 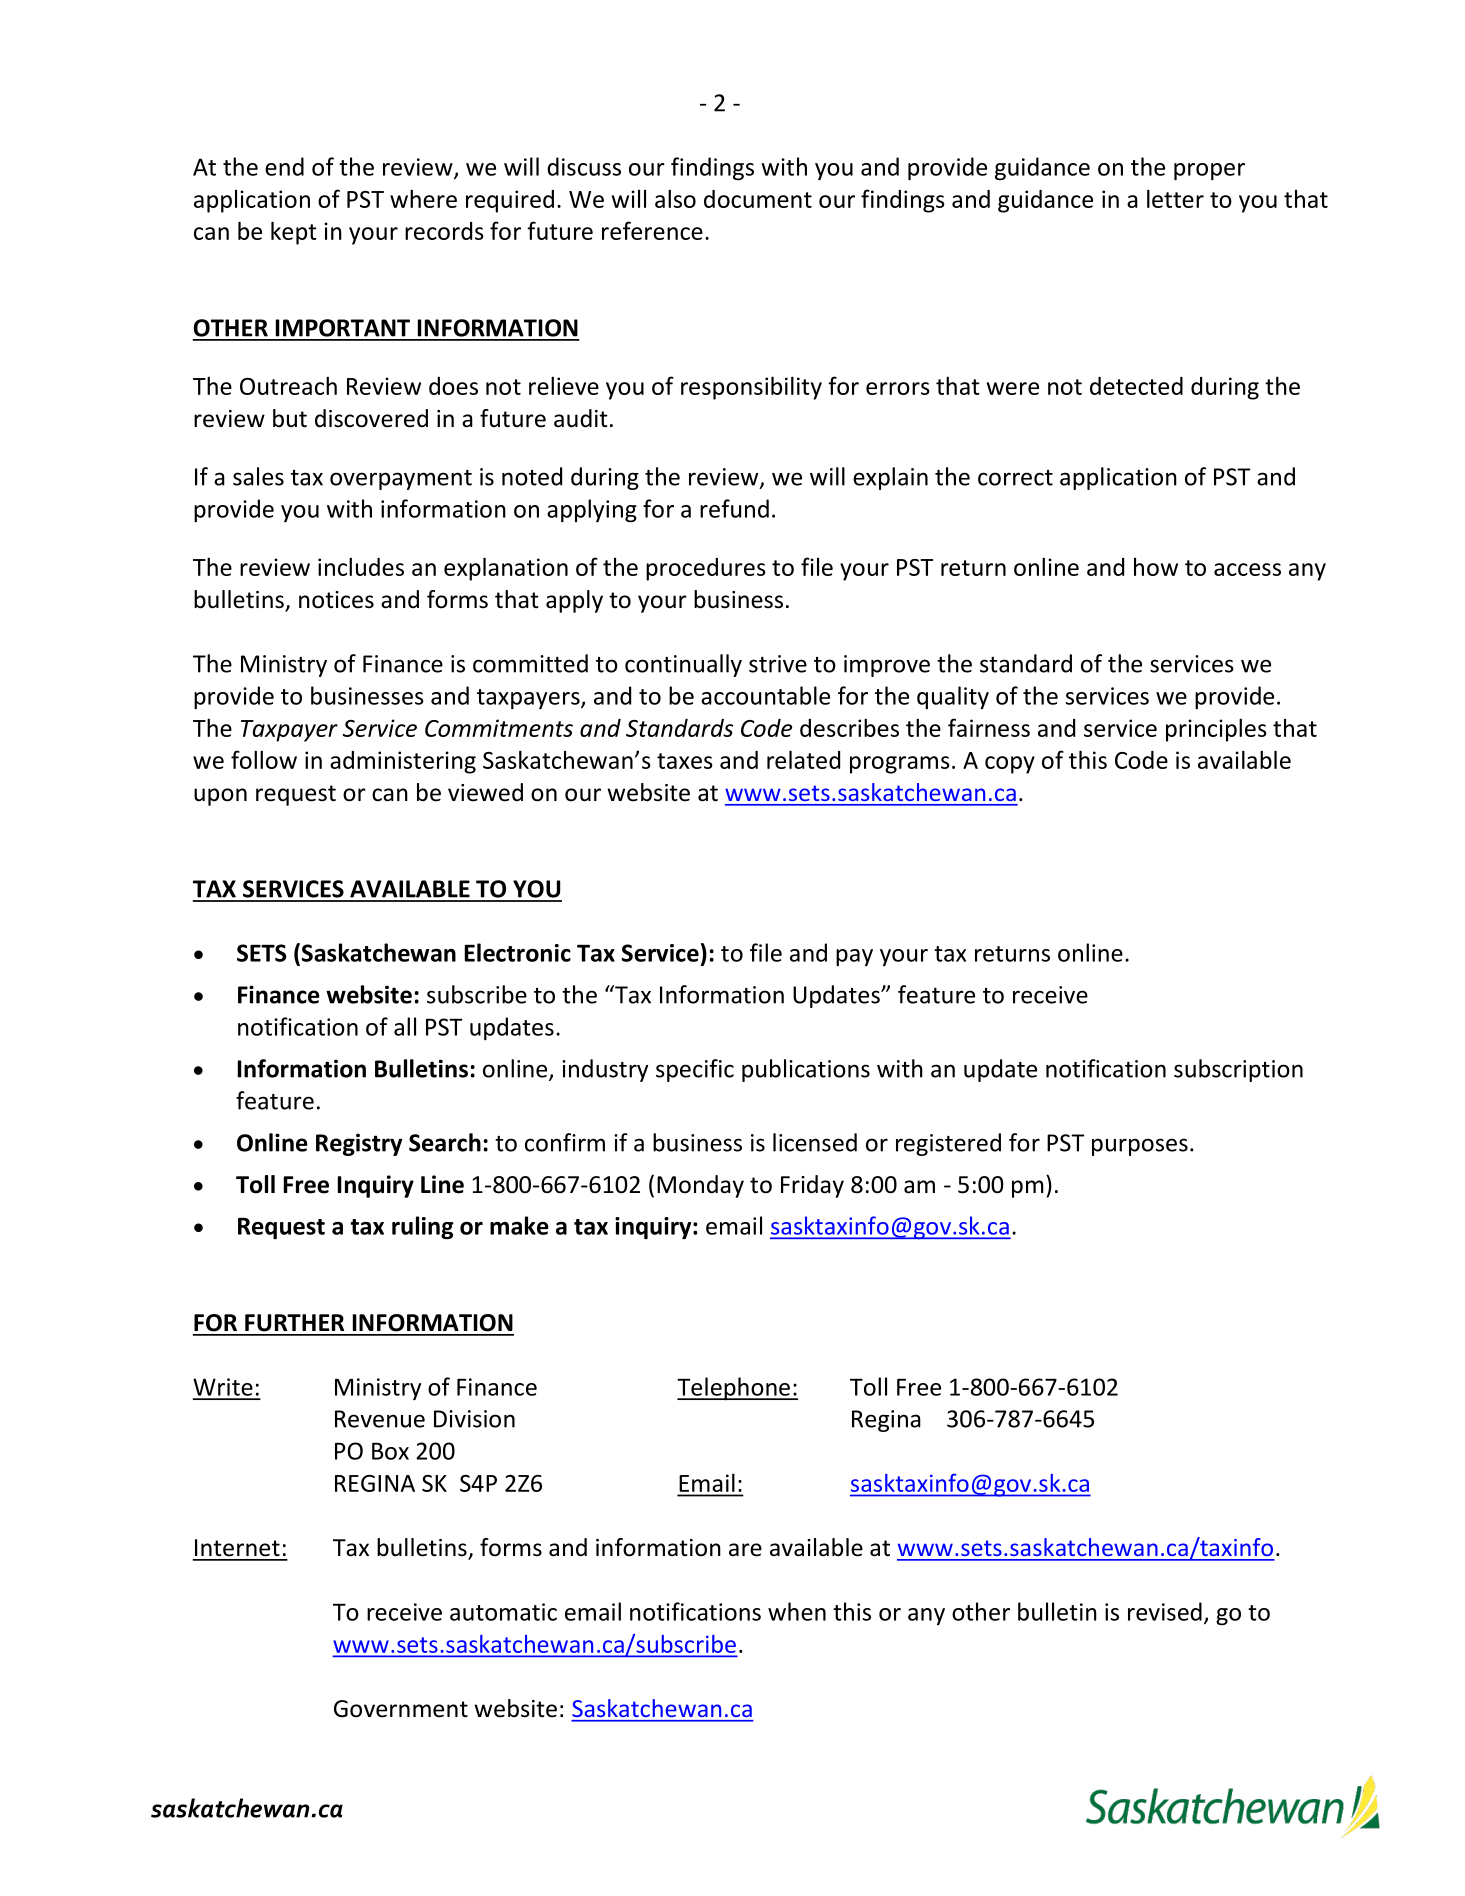 What do you see at coordinates (1216, 730) in the page?
I see `principles` at bounding box center [1216, 730].
